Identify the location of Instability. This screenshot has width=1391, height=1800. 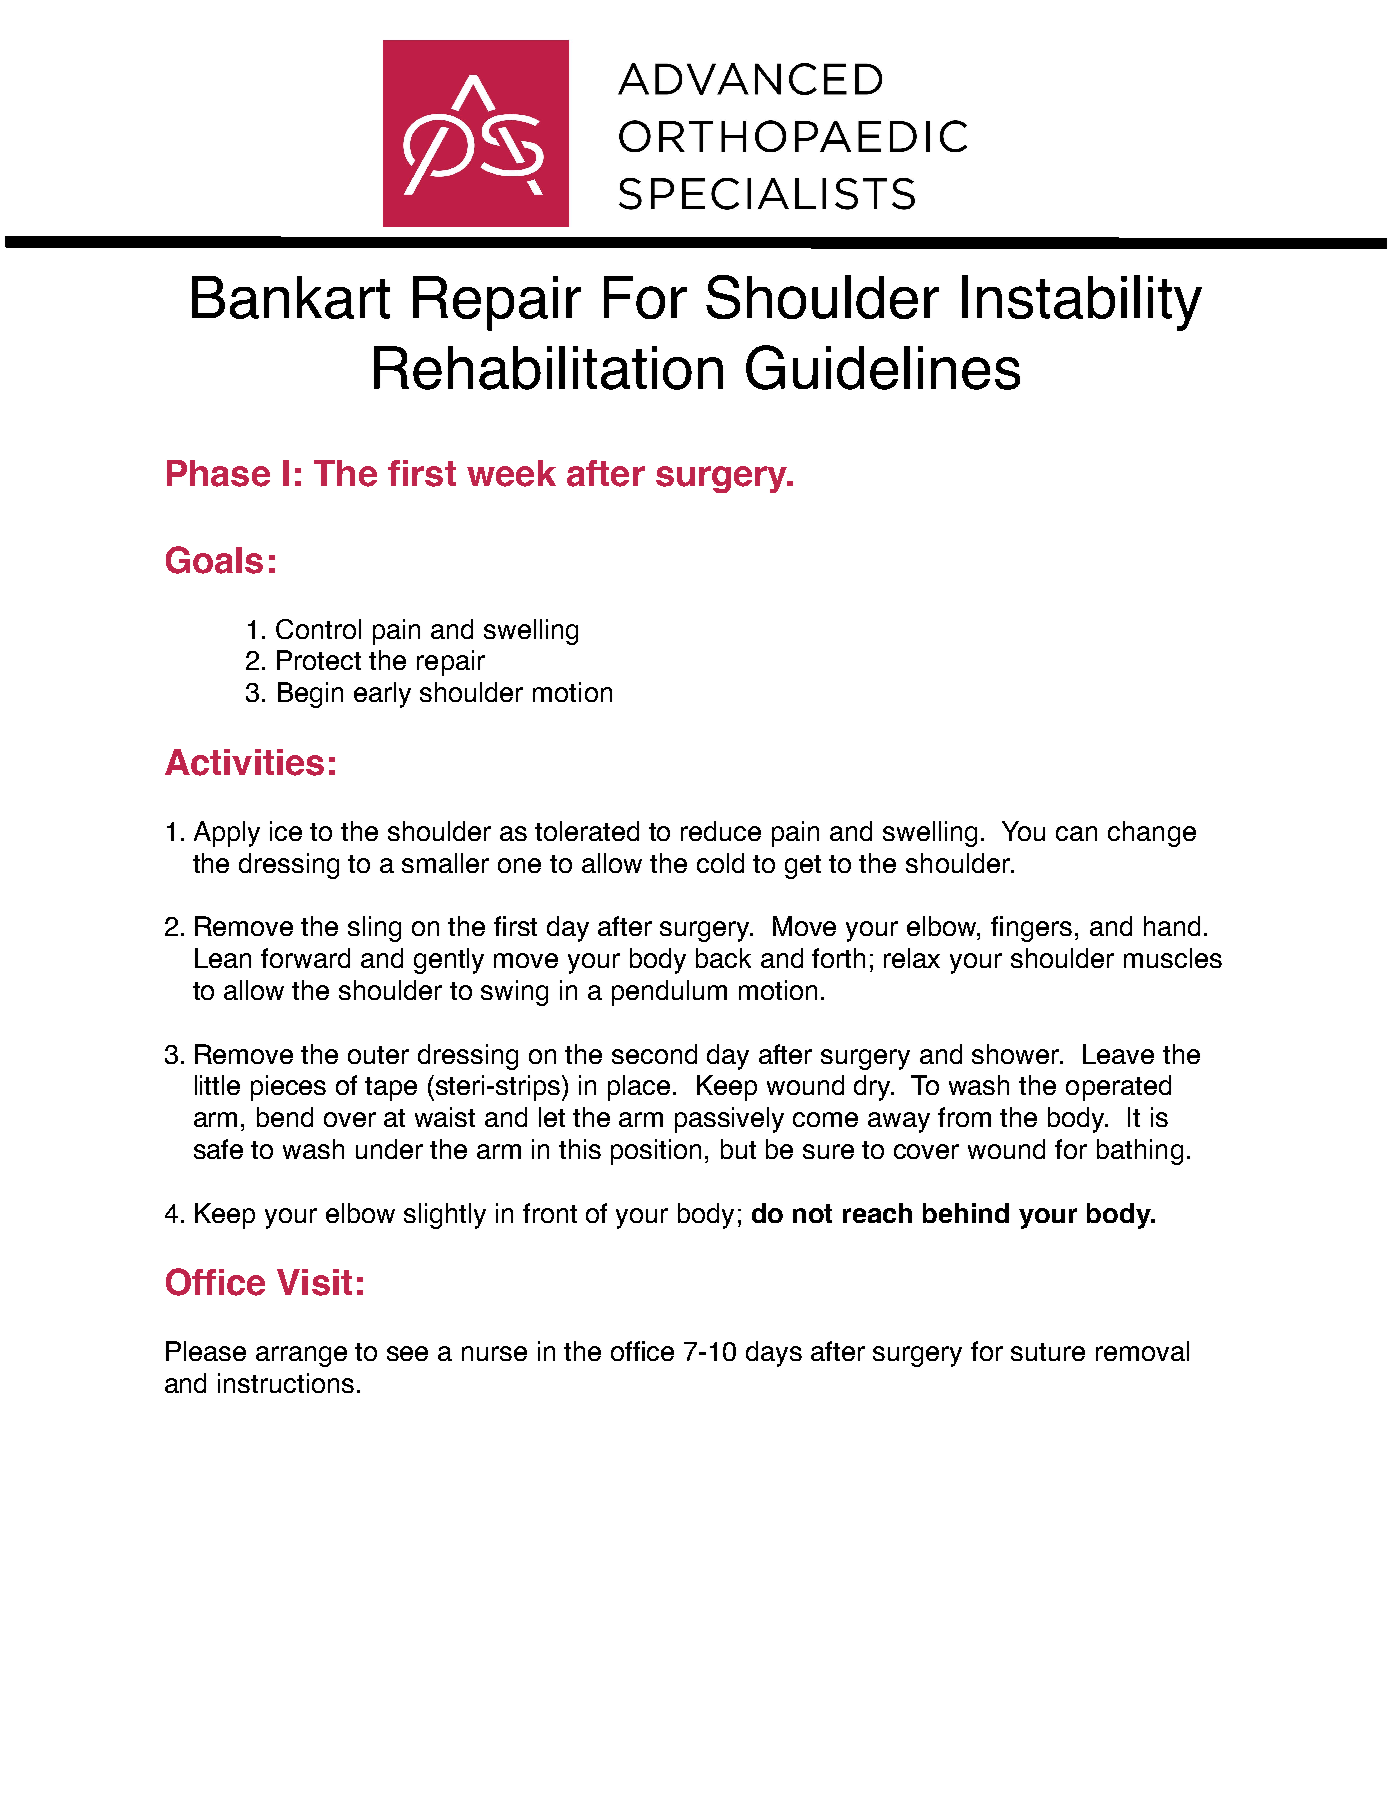
(1082, 303).
